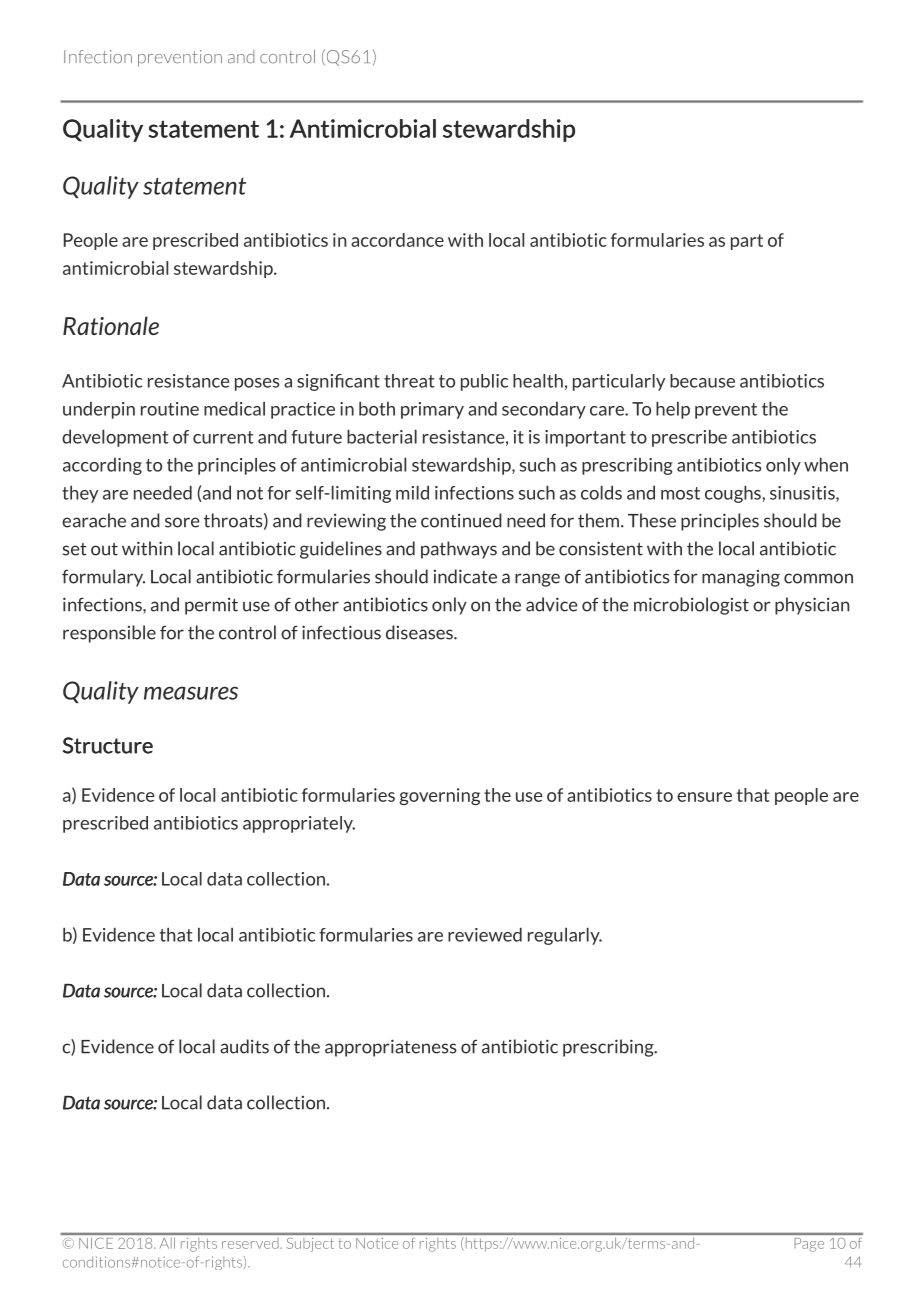 This document has width=924, height=1308. Describe the element at coordinates (391, 1048) in the document. I see `appropriateness` at that location.
